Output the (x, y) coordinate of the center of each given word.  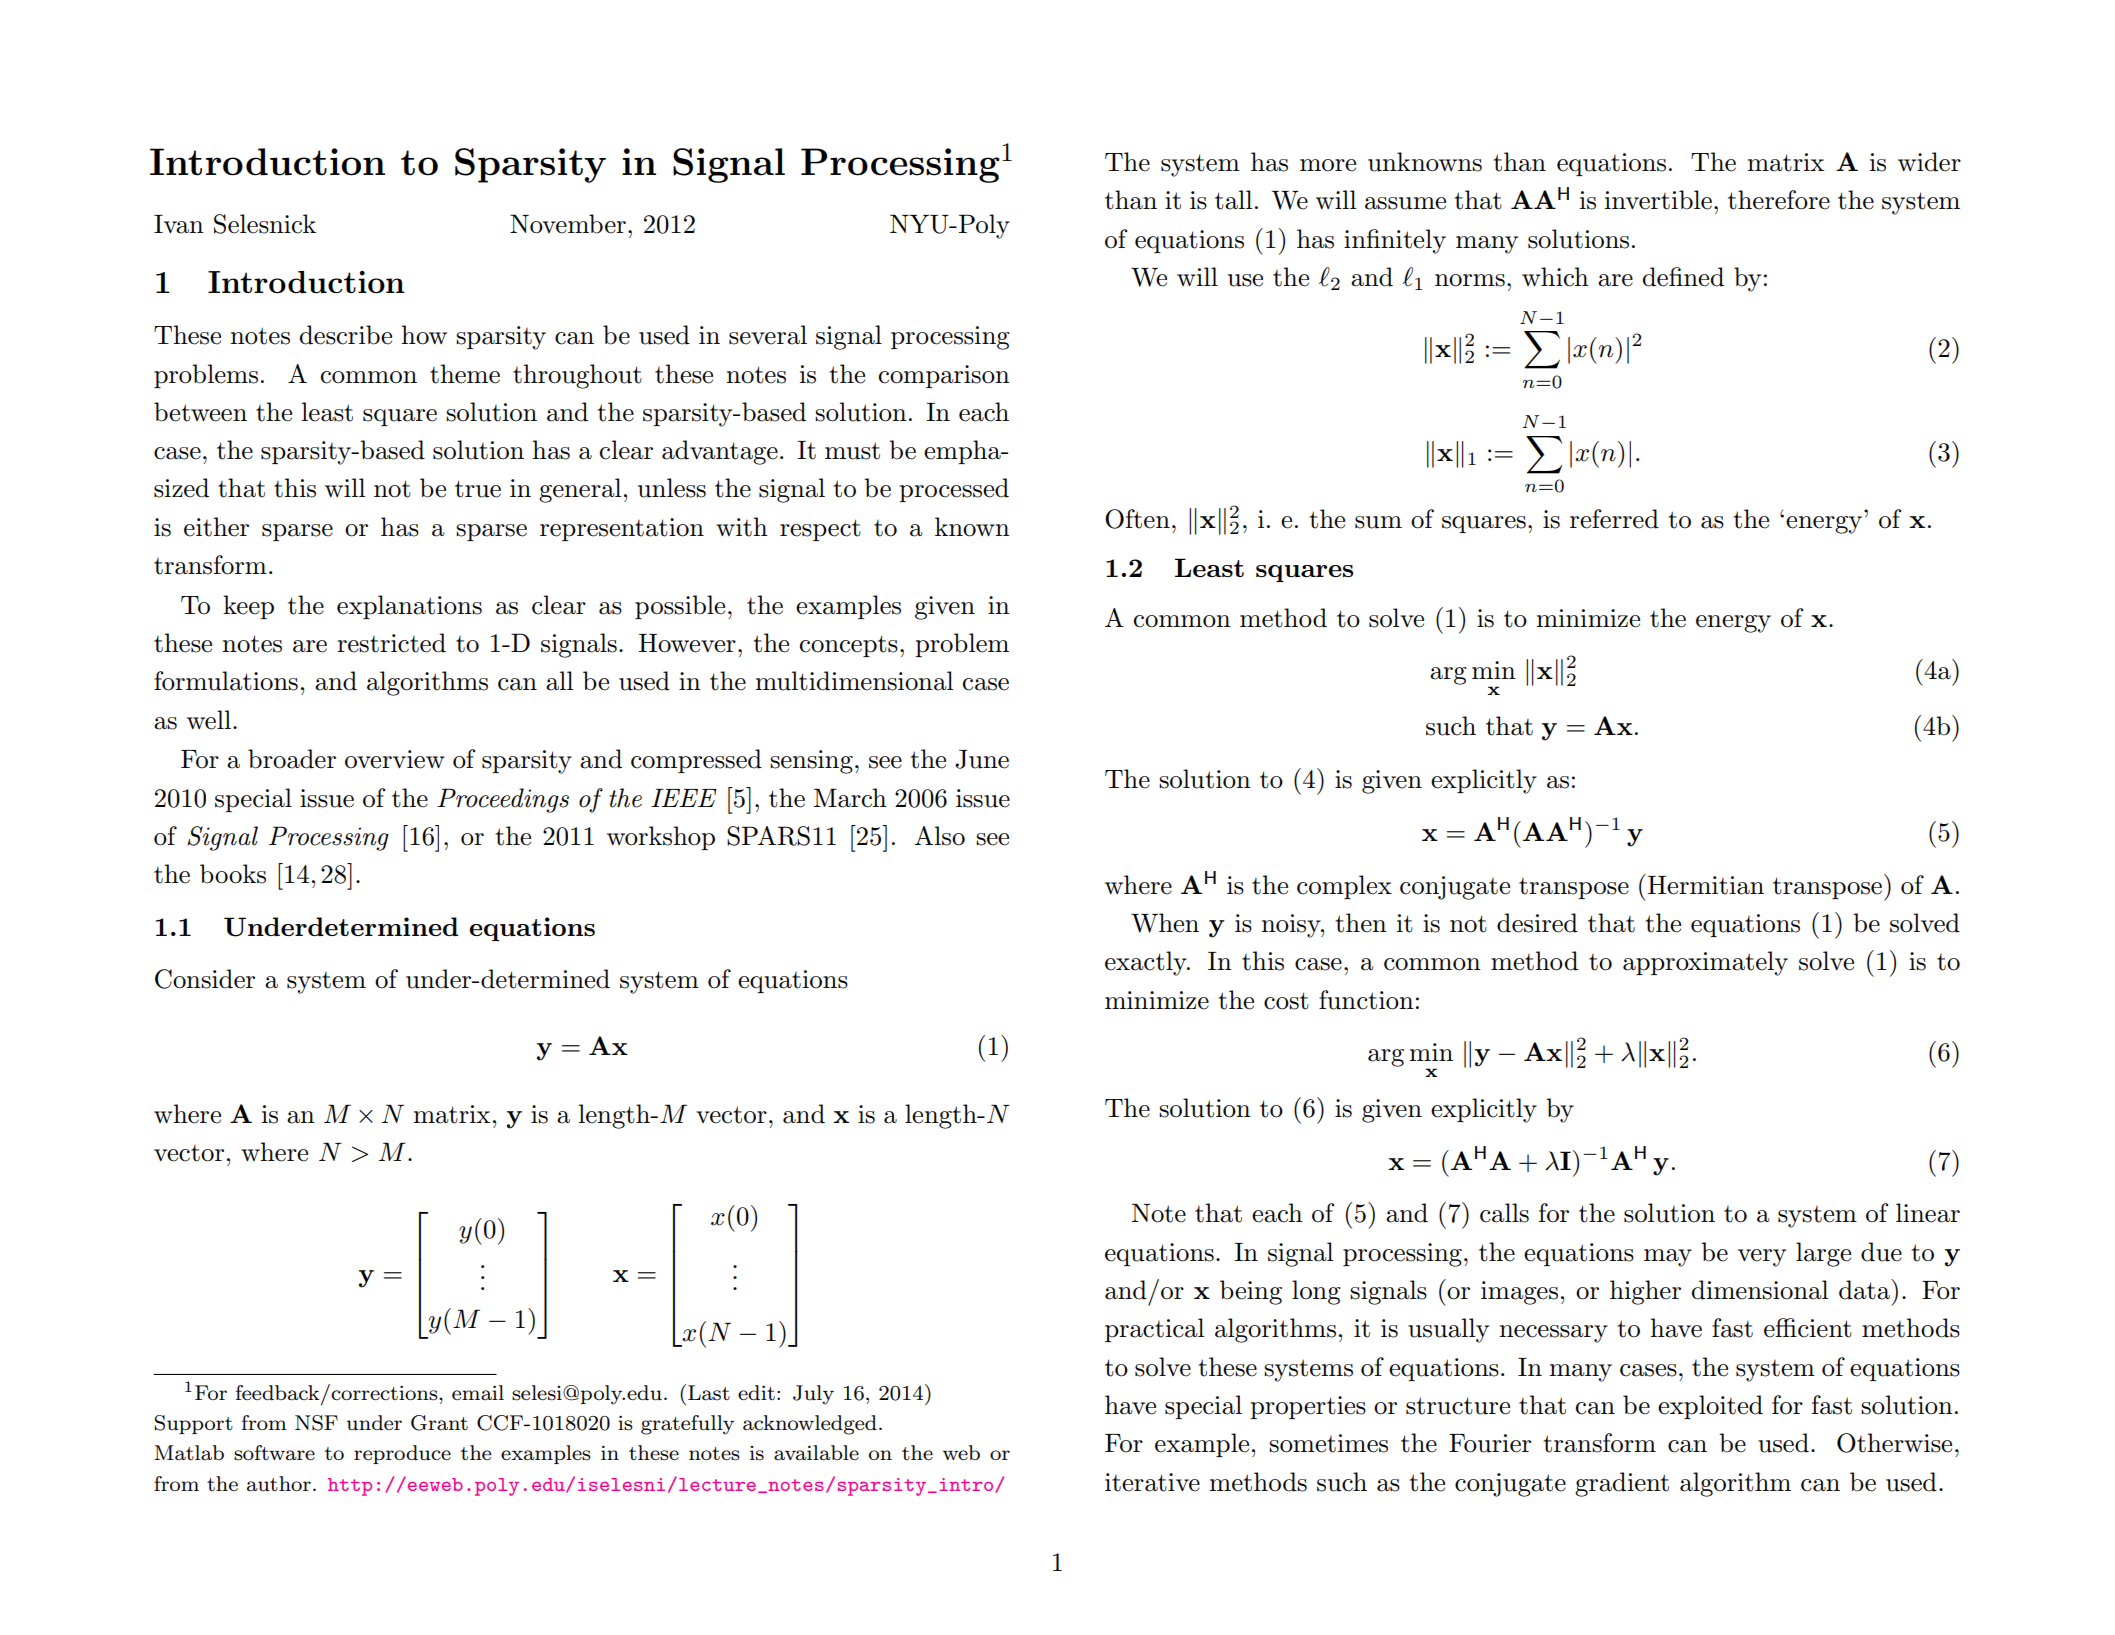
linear (1928, 1213)
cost (1286, 1001)
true (478, 489)
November (568, 224)
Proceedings (503, 800)
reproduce (402, 1454)
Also (939, 836)
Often (1137, 519)
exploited (1710, 1407)
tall (1233, 200)
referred (1614, 519)
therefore (1779, 200)
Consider (205, 979)
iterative (1152, 1482)
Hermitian (1706, 885)
